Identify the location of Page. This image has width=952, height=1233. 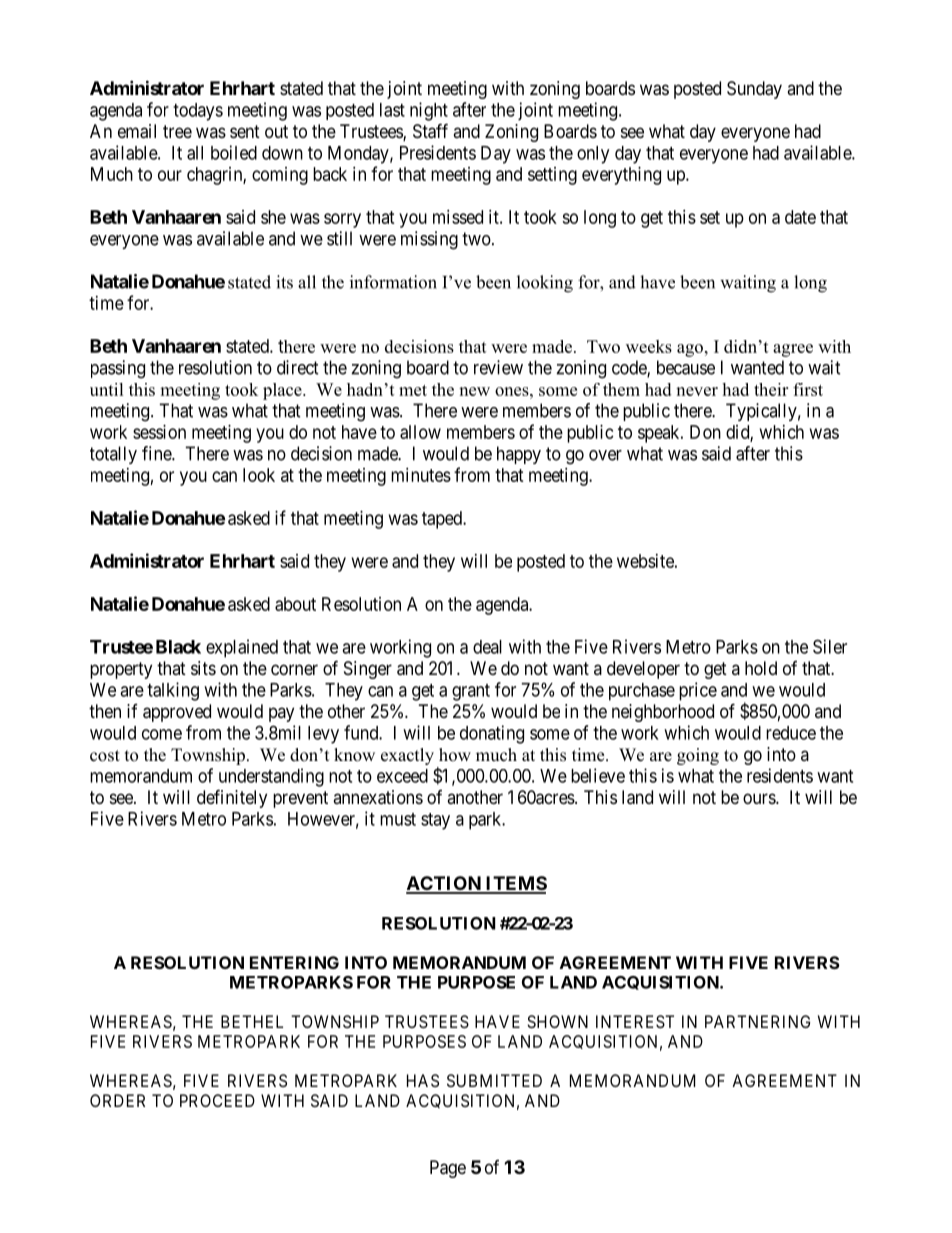
(448, 1169).
